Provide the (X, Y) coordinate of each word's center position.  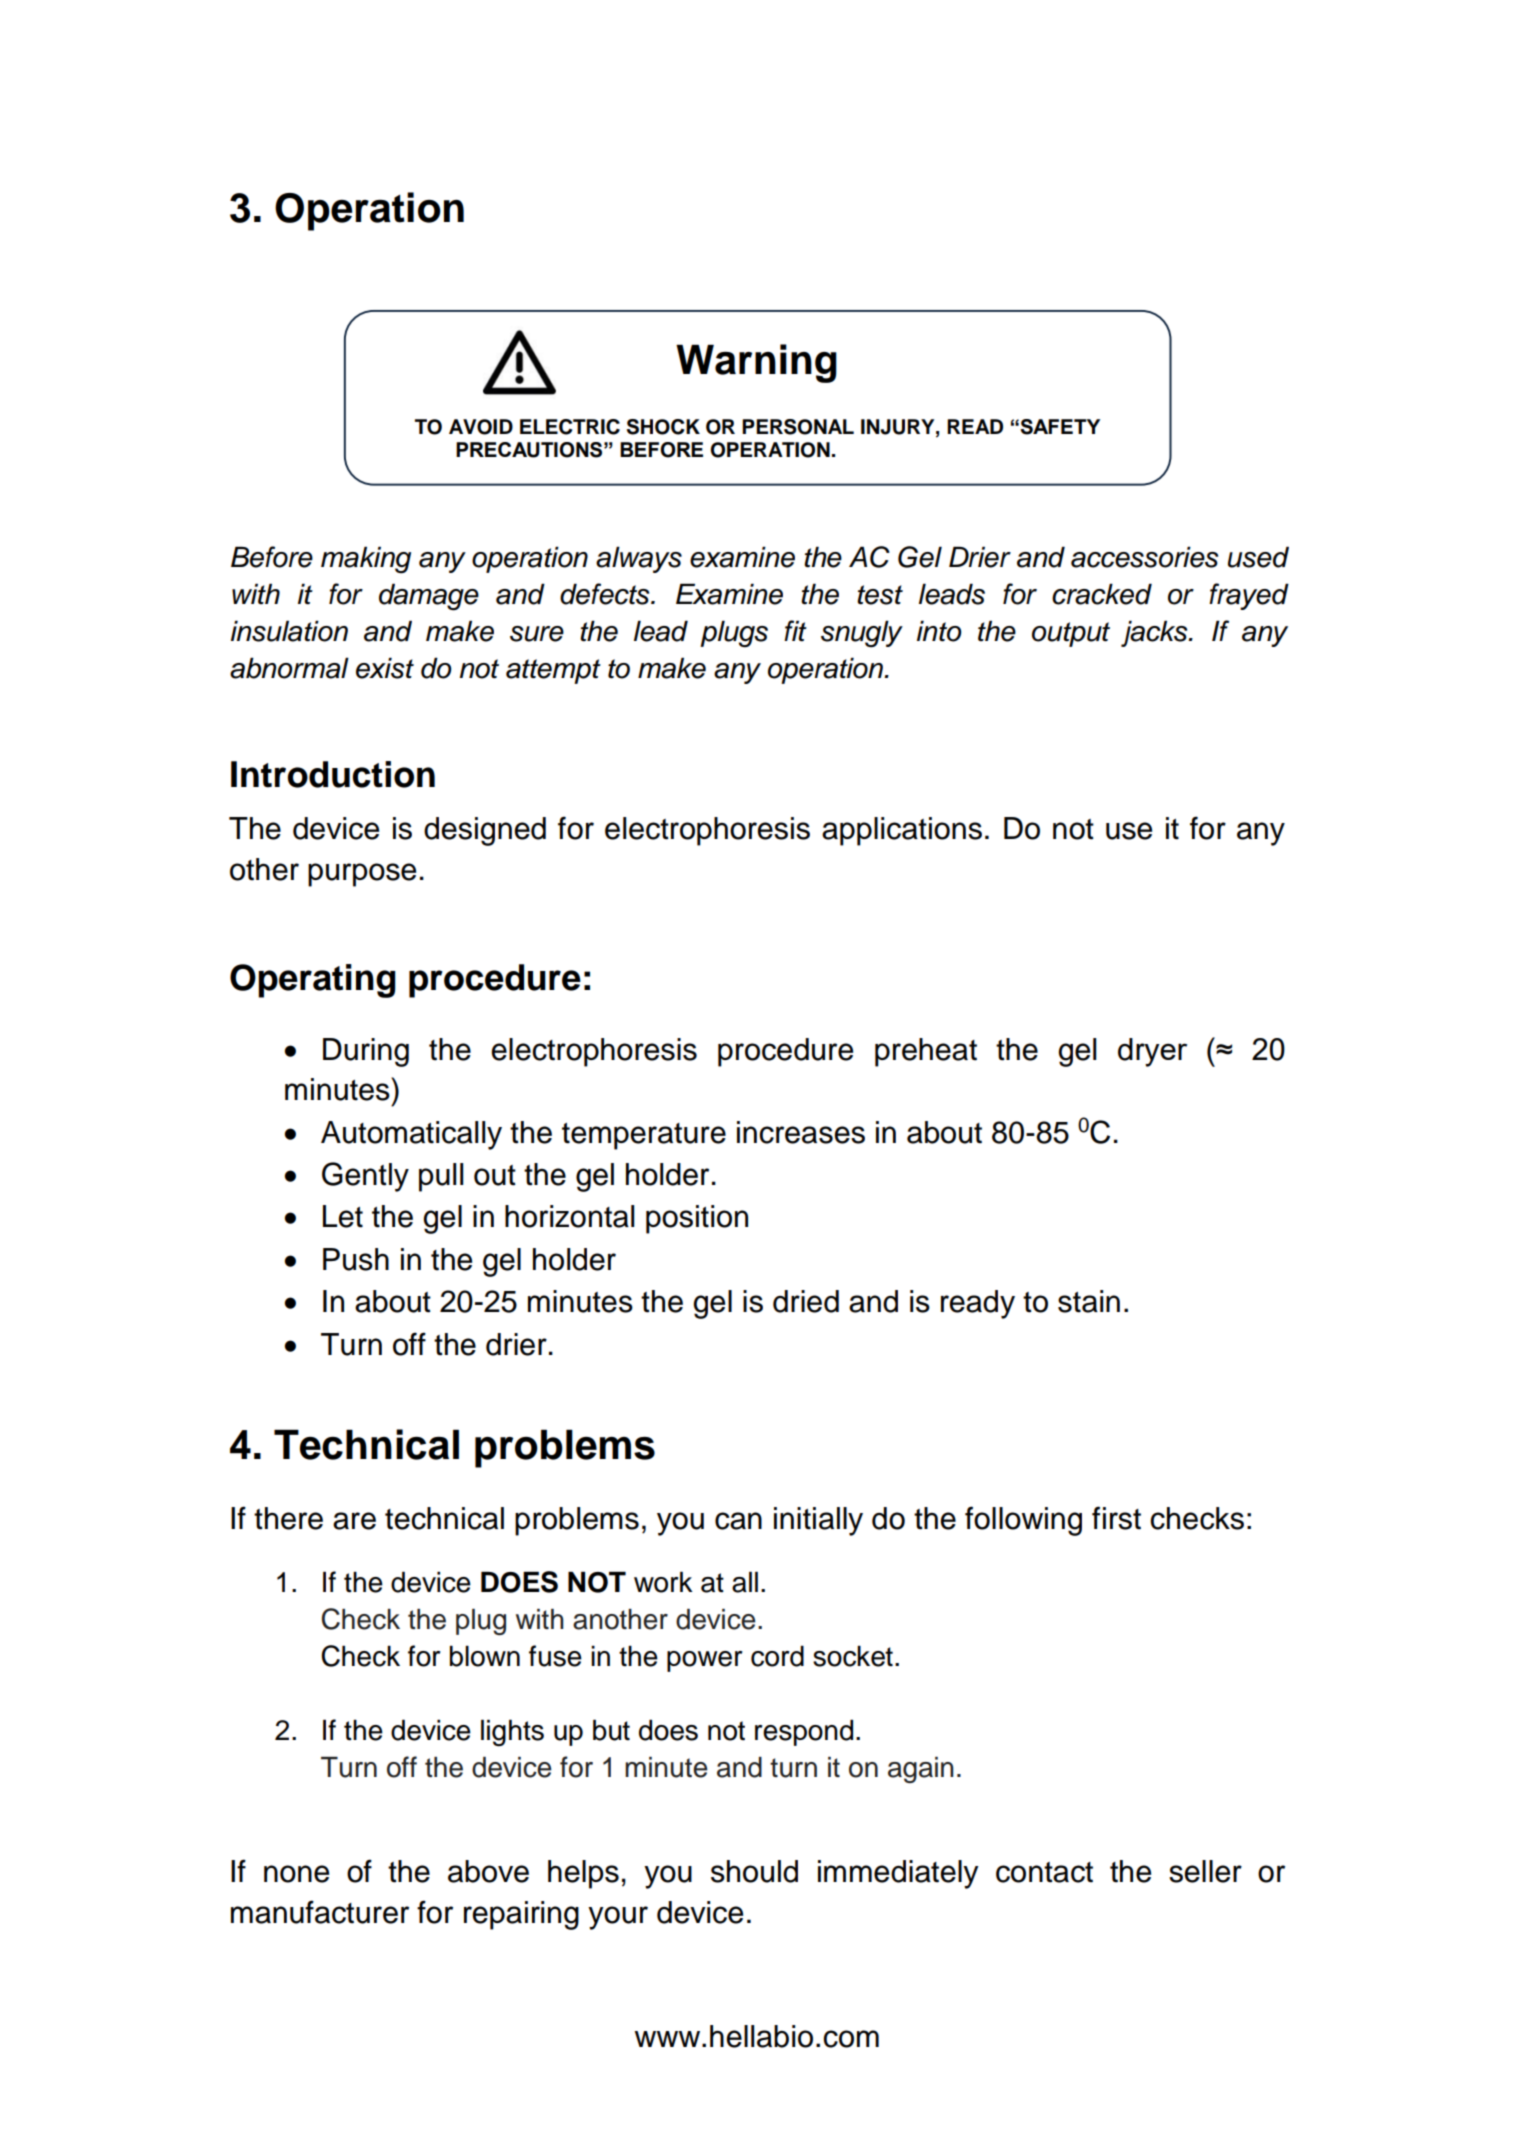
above (488, 1871)
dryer (1152, 1052)
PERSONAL (798, 427)
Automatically (411, 1135)
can (738, 1521)
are (354, 1521)
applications (902, 831)
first (1116, 1518)
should (754, 1871)
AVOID (481, 427)
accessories (1144, 557)
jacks (1155, 633)
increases (801, 1132)
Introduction (333, 774)
